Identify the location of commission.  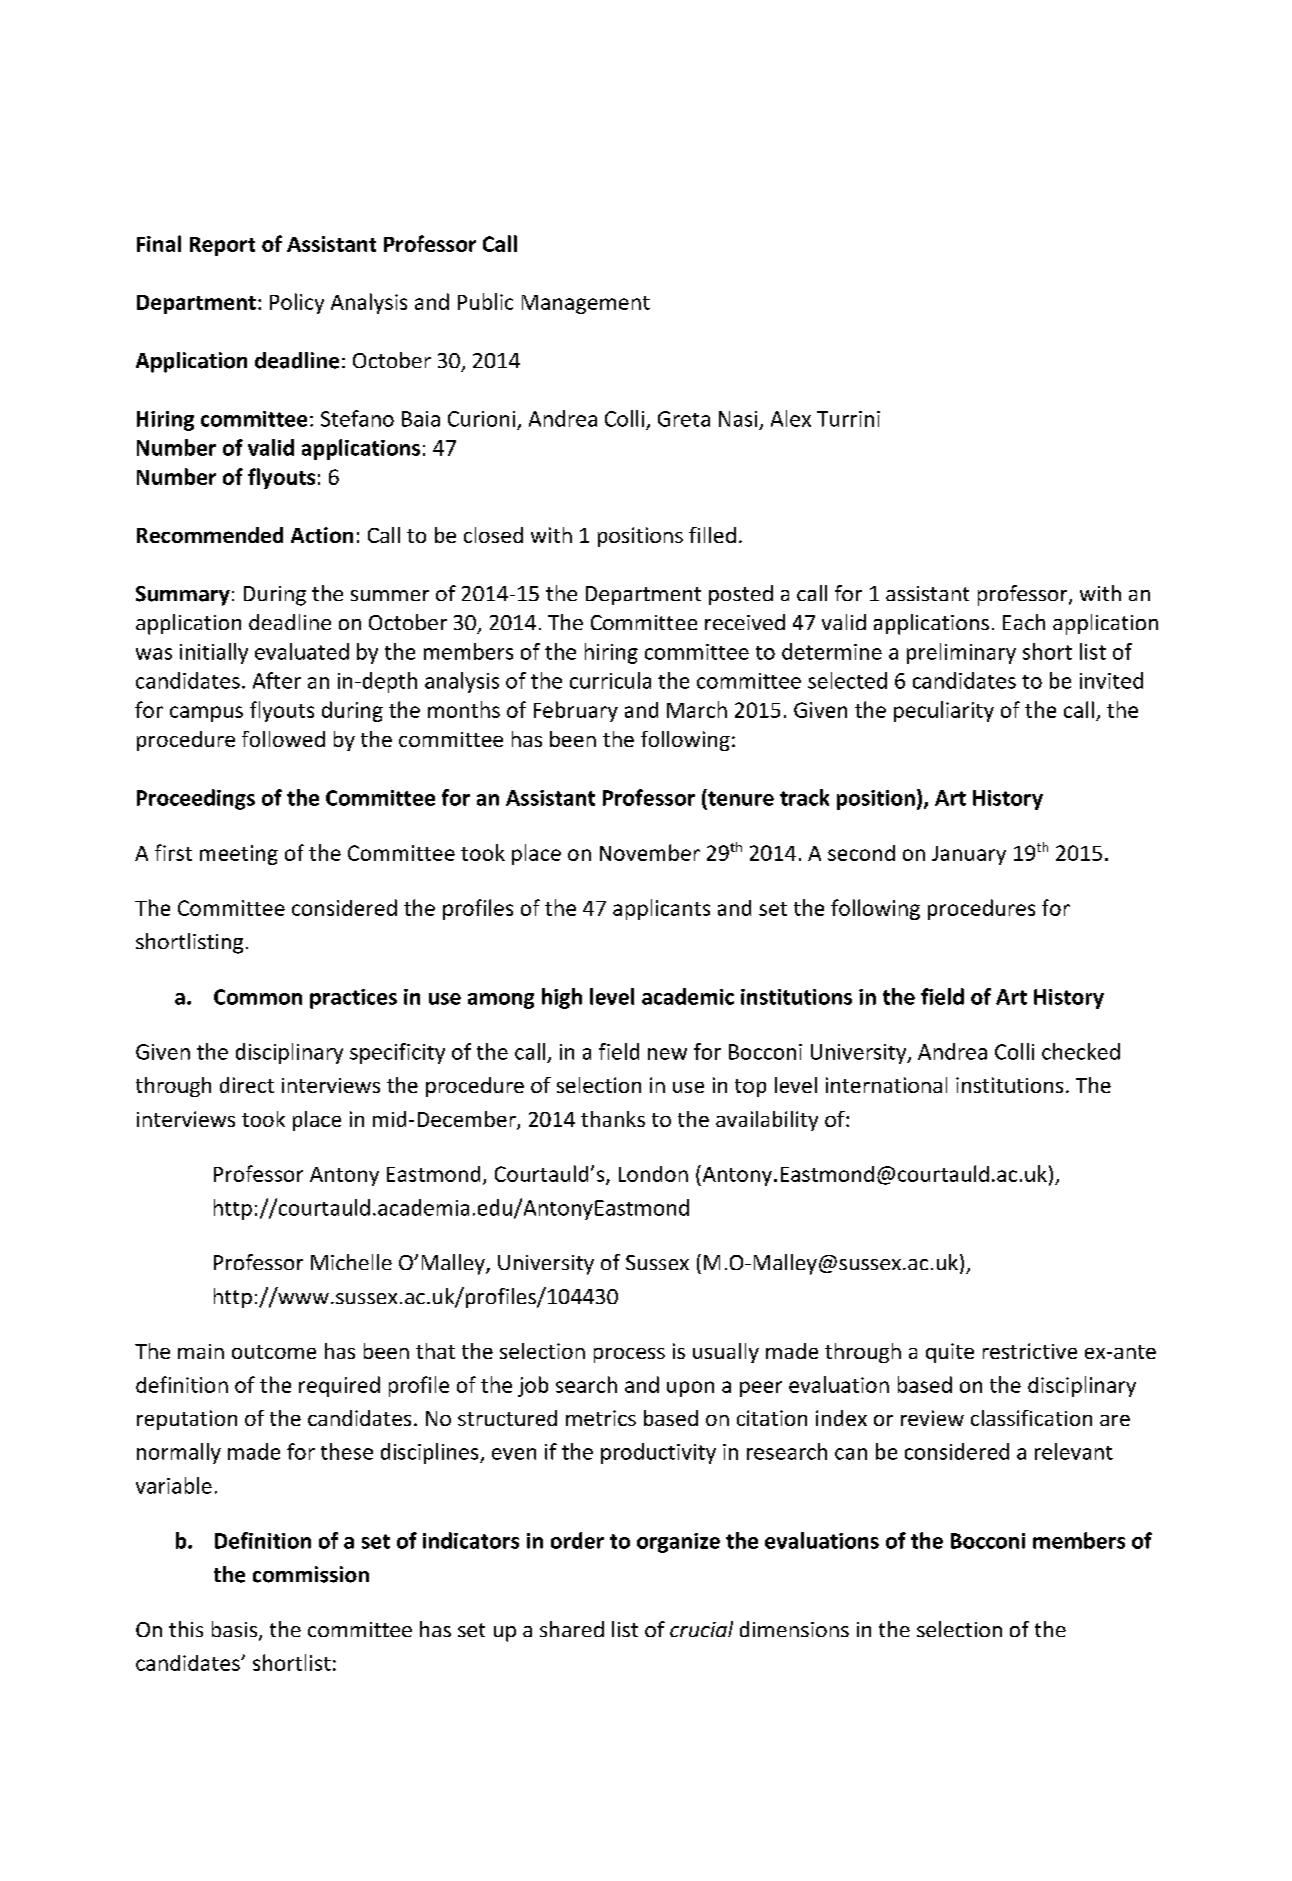
(311, 1574).
